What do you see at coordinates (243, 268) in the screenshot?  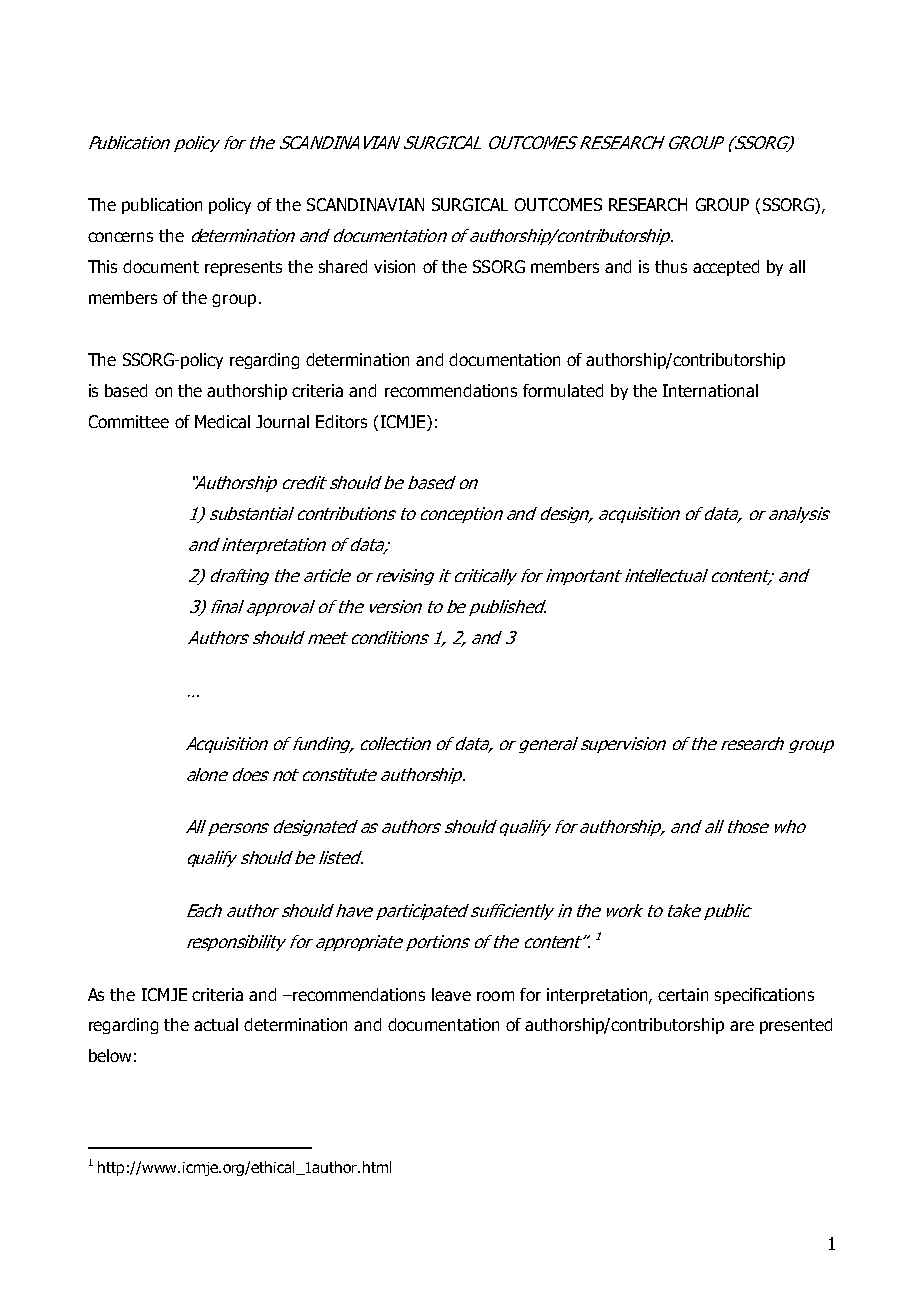 I see `represents` at bounding box center [243, 268].
